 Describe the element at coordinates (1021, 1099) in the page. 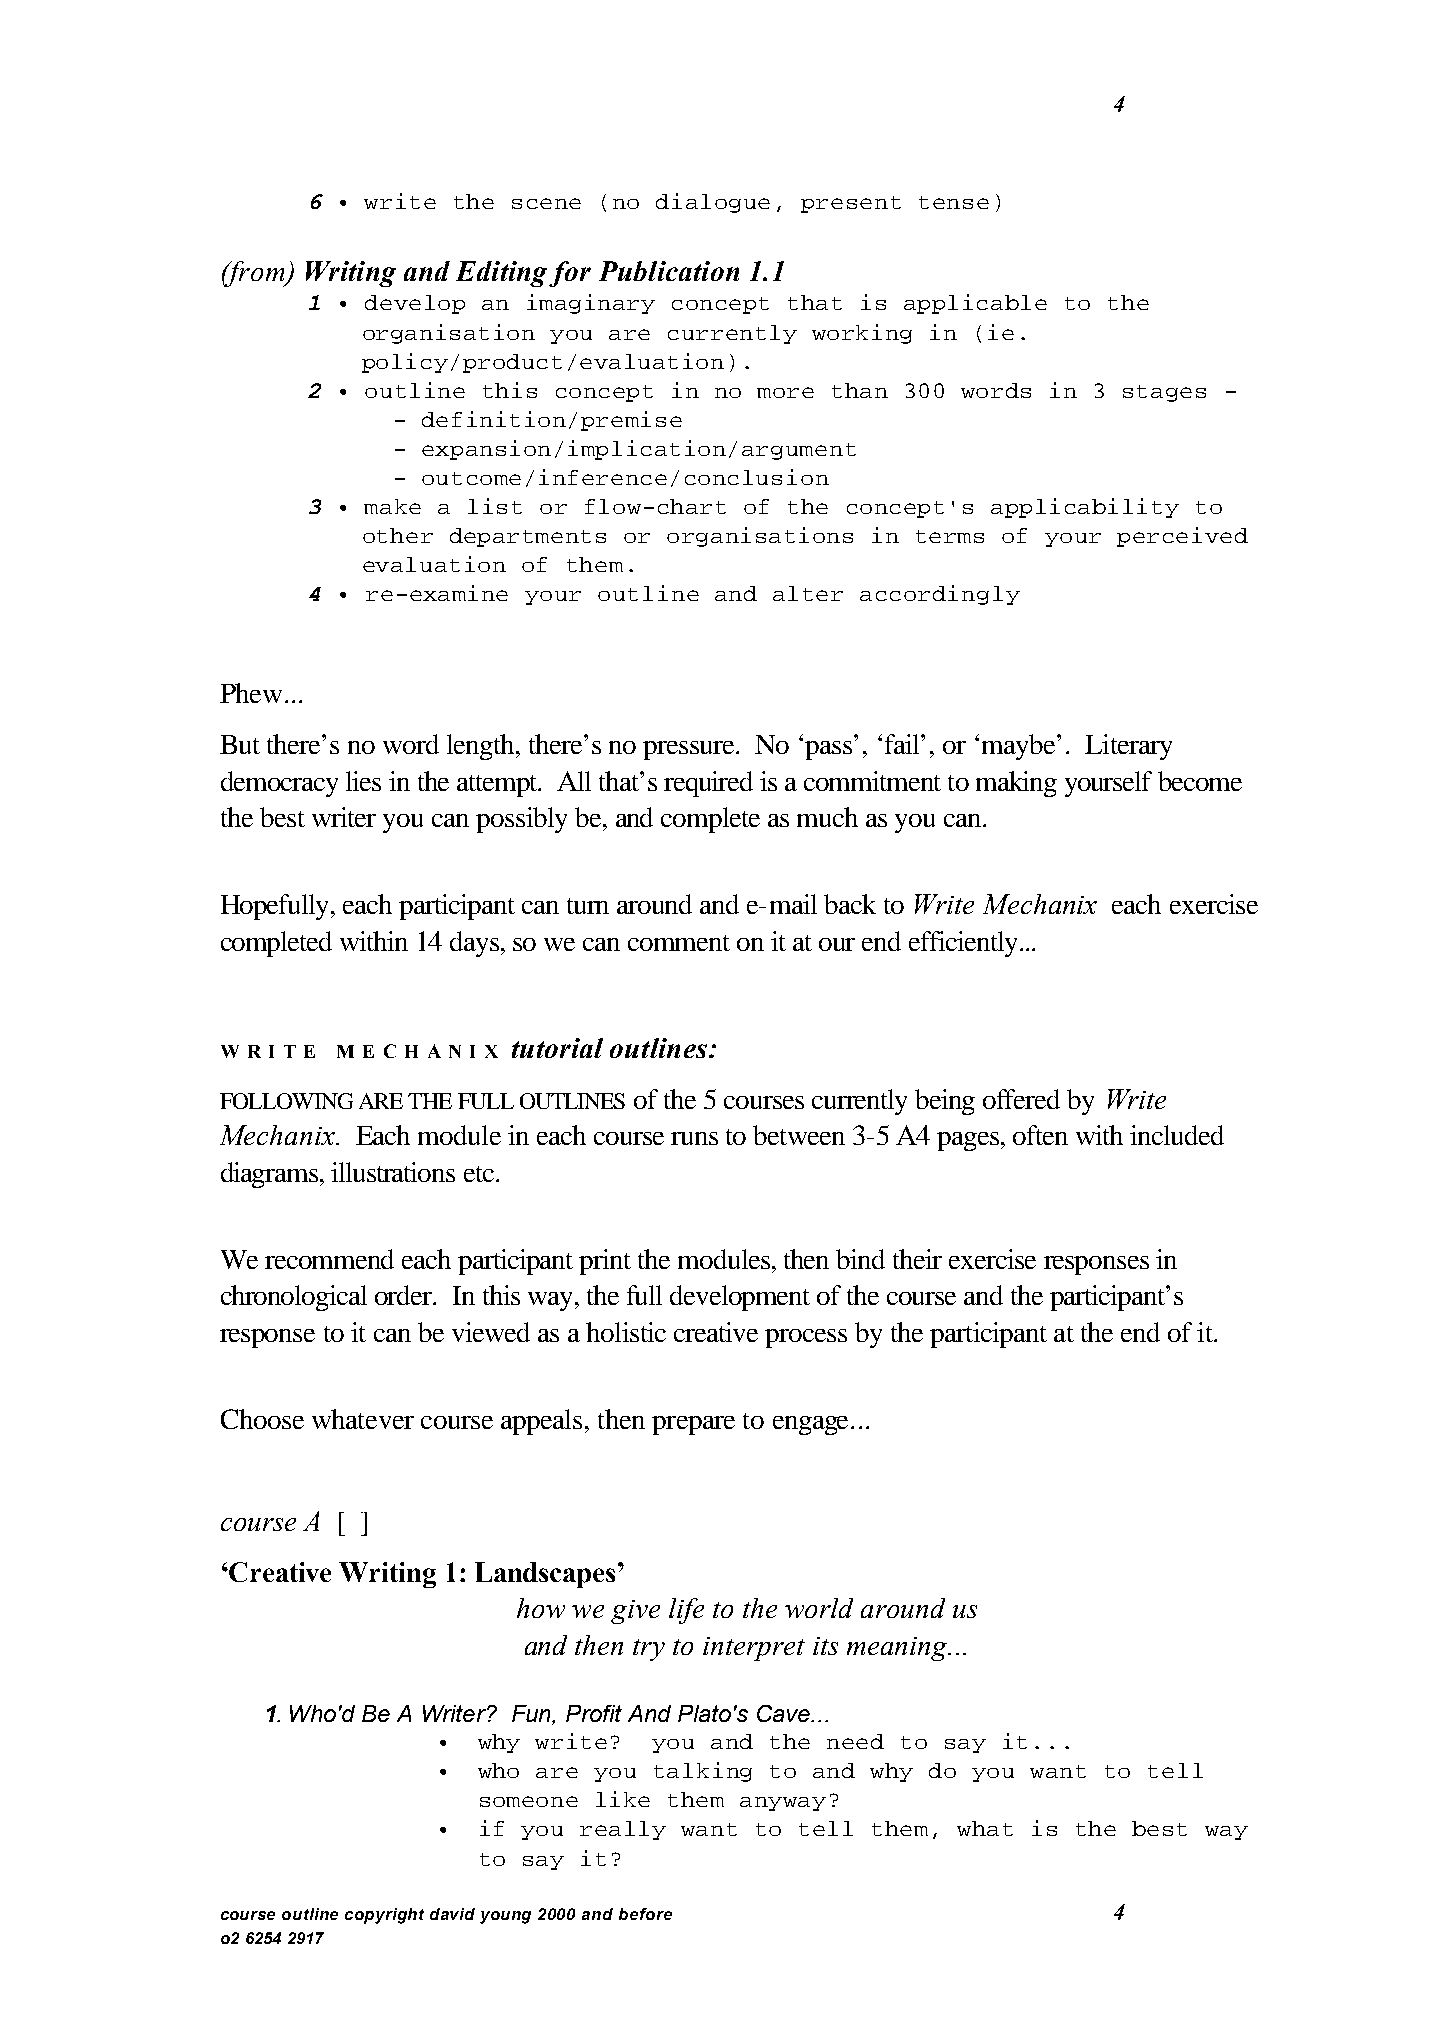

I see `offered` at that location.
